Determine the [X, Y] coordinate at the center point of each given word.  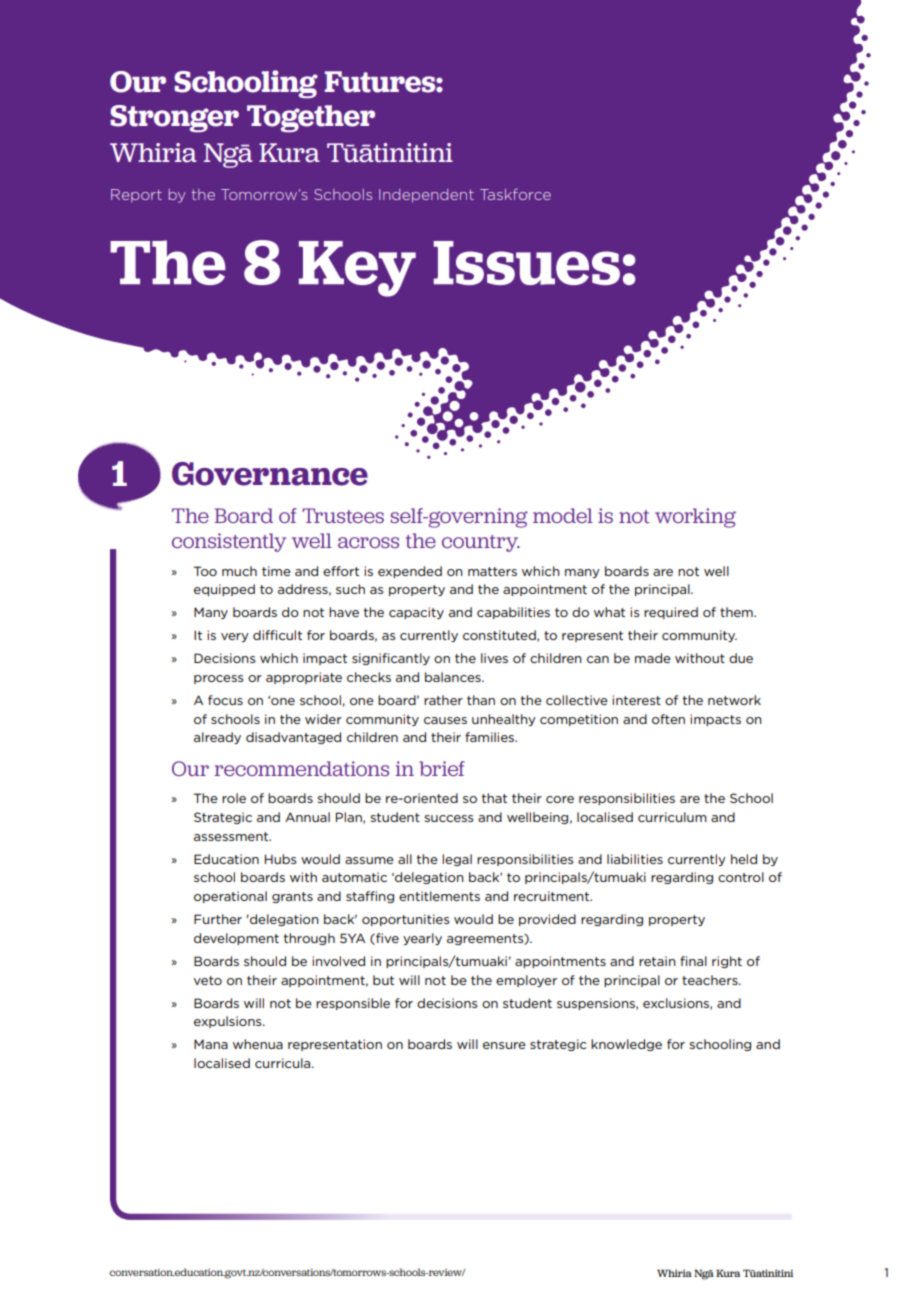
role [234, 798]
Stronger [174, 119]
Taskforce [515, 194]
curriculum [672, 817]
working [695, 518]
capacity [416, 613]
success [449, 818]
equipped [224, 590]
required [671, 613]
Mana [211, 1044]
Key [357, 269]
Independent [426, 196]
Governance [270, 474]
